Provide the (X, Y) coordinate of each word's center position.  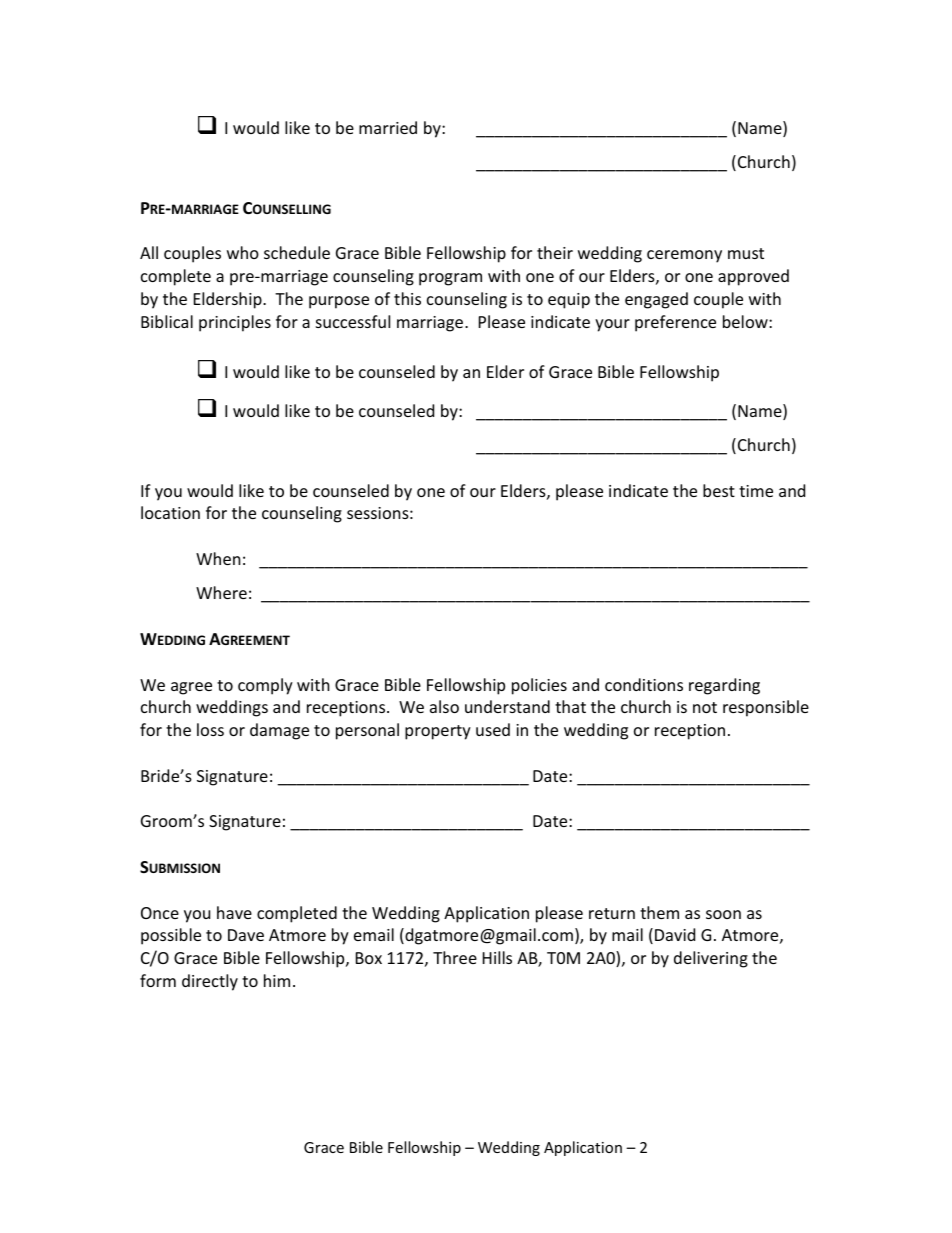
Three (455, 957)
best (719, 490)
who (243, 252)
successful (353, 321)
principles (235, 323)
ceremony (684, 256)
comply (265, 686)
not (705, 707)
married (388, 127)
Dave (246, 935)
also (444, 706)
